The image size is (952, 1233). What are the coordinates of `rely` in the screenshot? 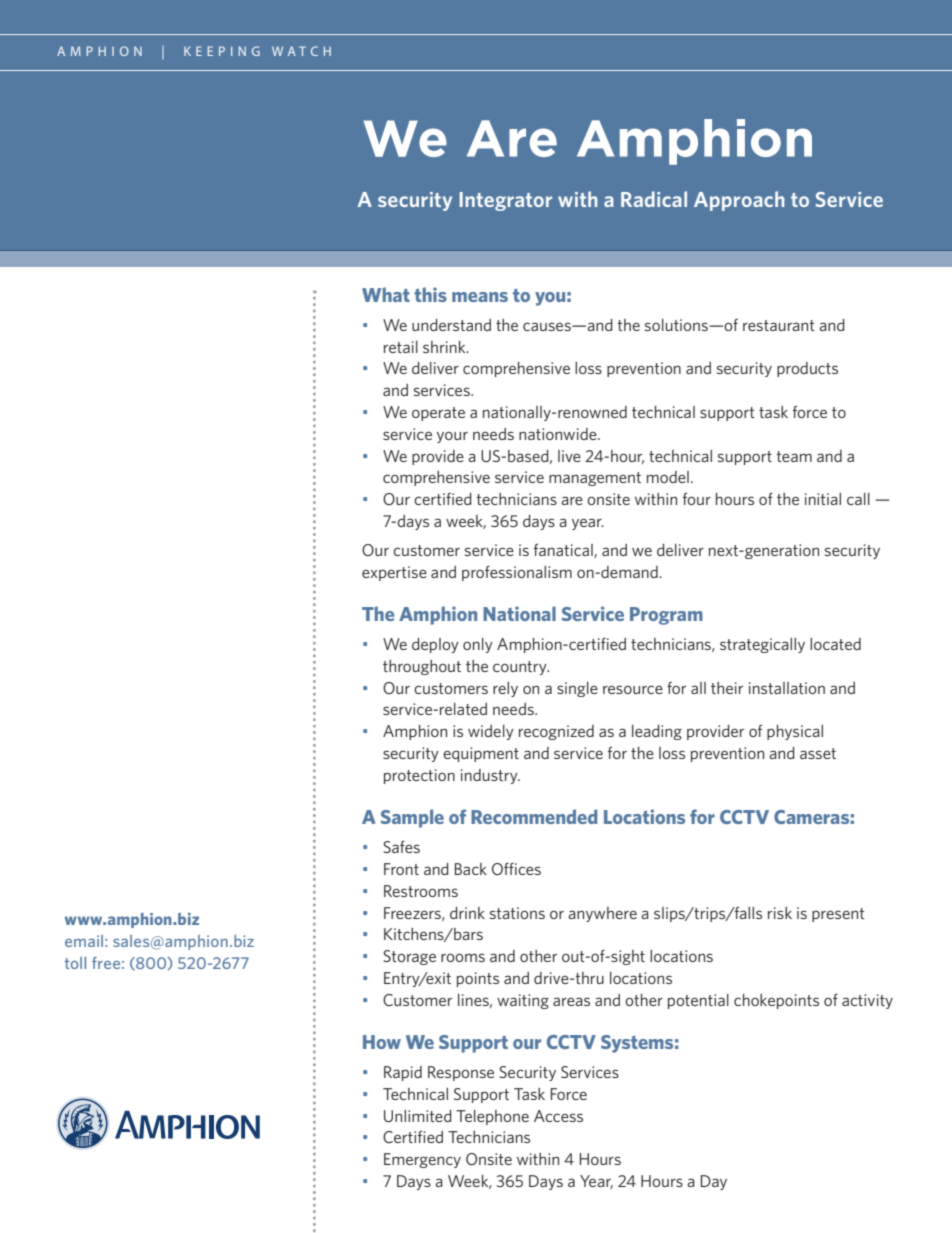 It's located at (505, 689).
